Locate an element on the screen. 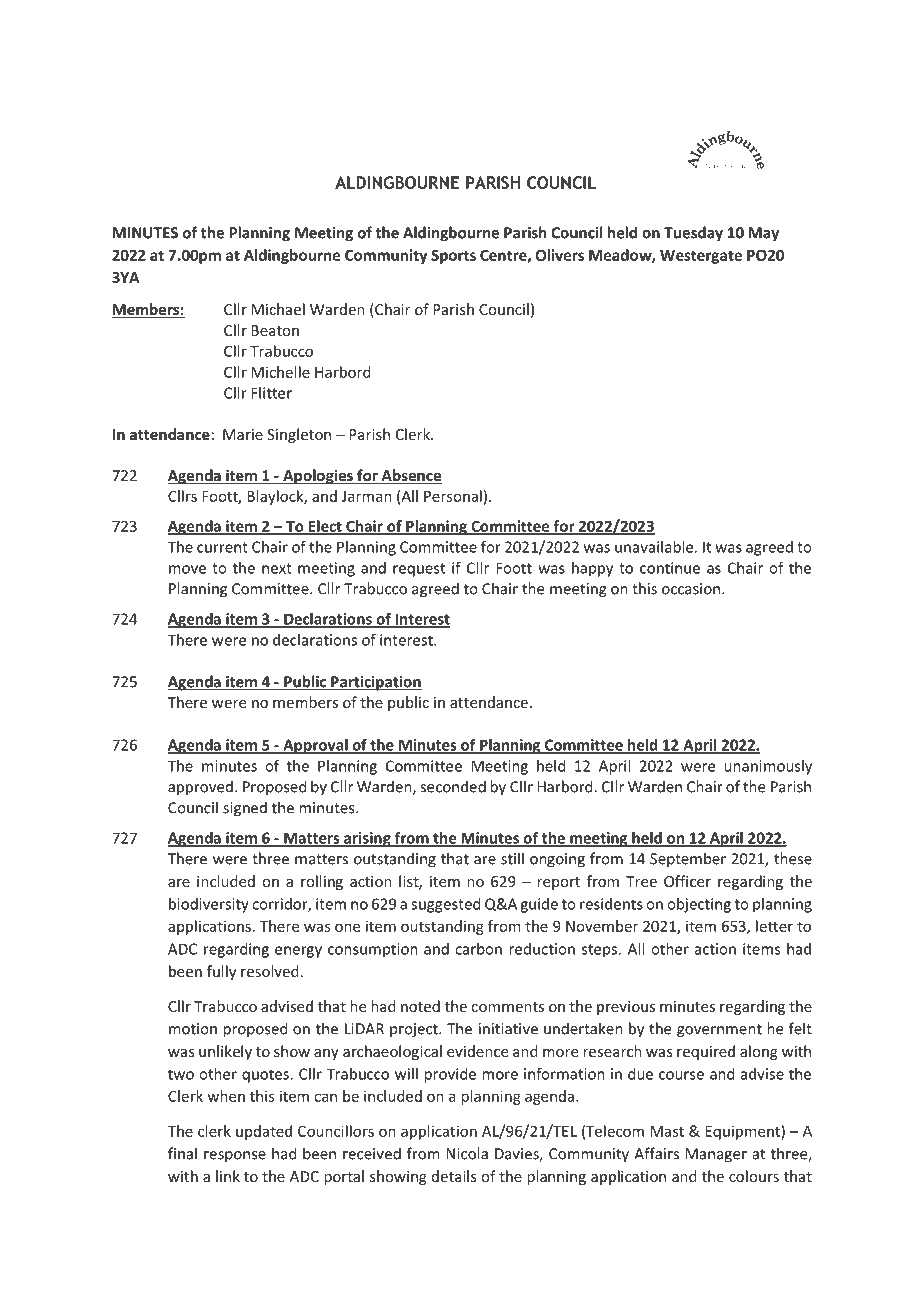  Nicola is located at coordinates (467, 1153).
